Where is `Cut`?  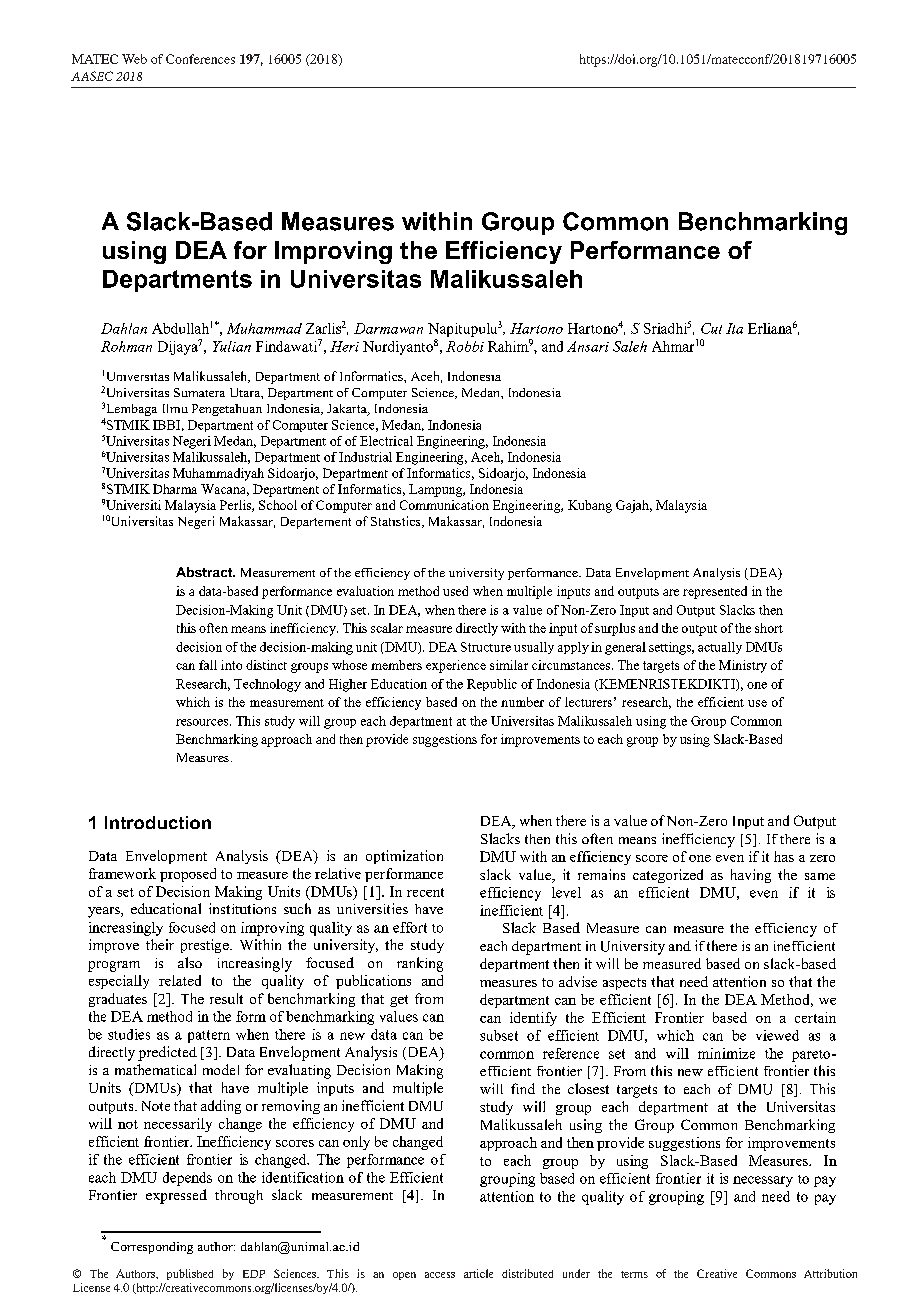 Cut is located at coordinates (711, 328).
